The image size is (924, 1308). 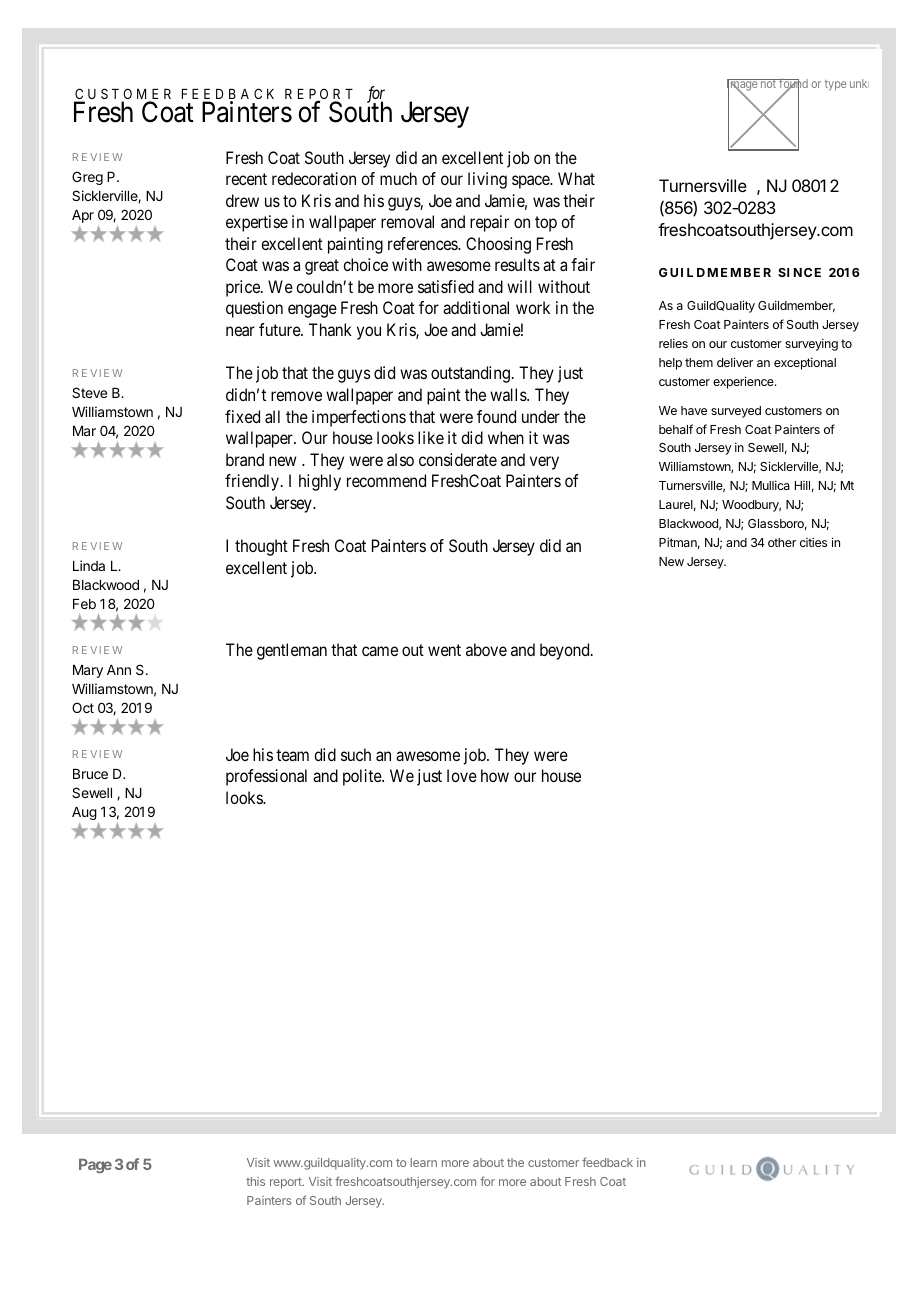 I want to click on Page, so click(x=95, y=1166).
